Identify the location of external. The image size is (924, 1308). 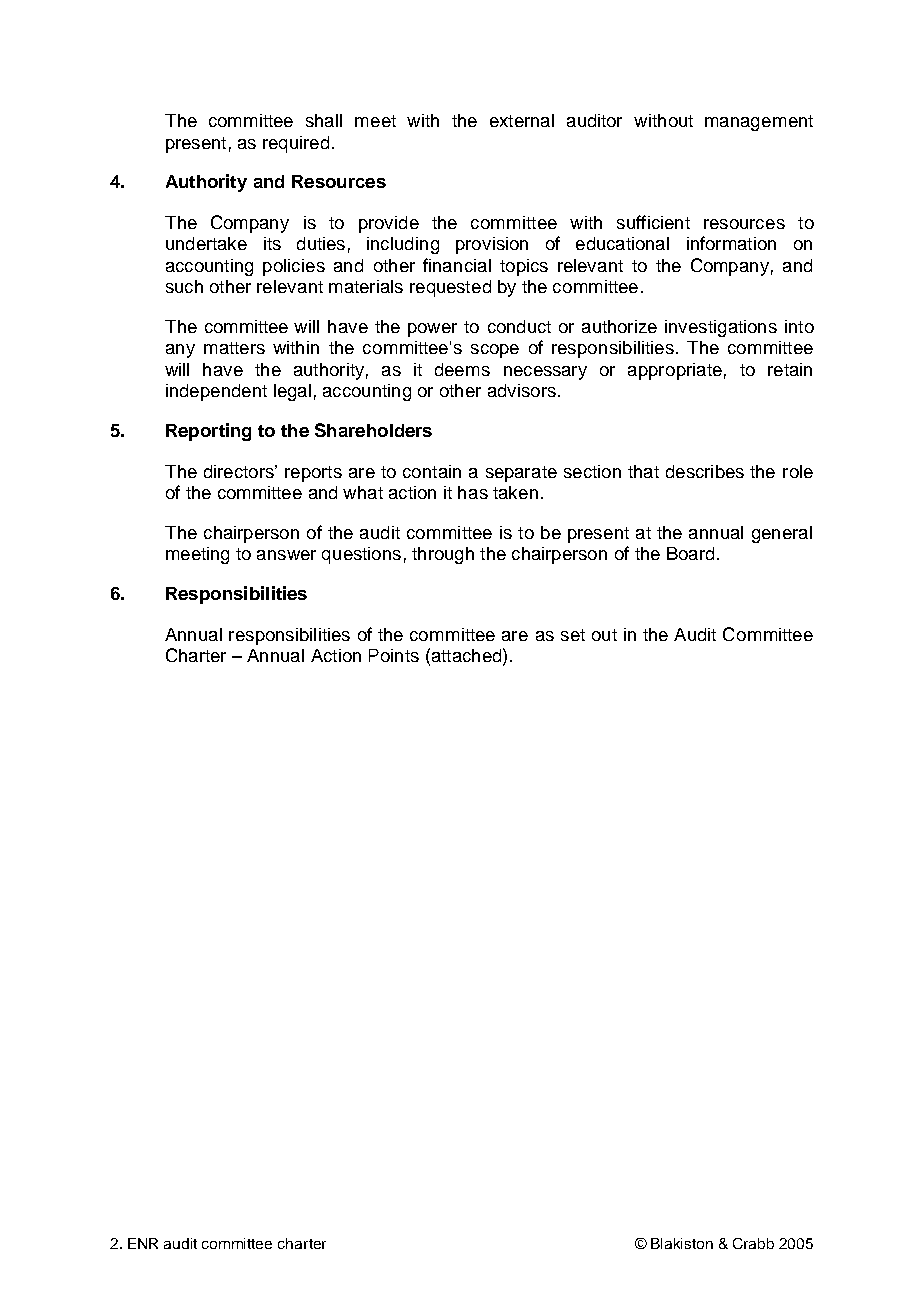
(522, 120).
